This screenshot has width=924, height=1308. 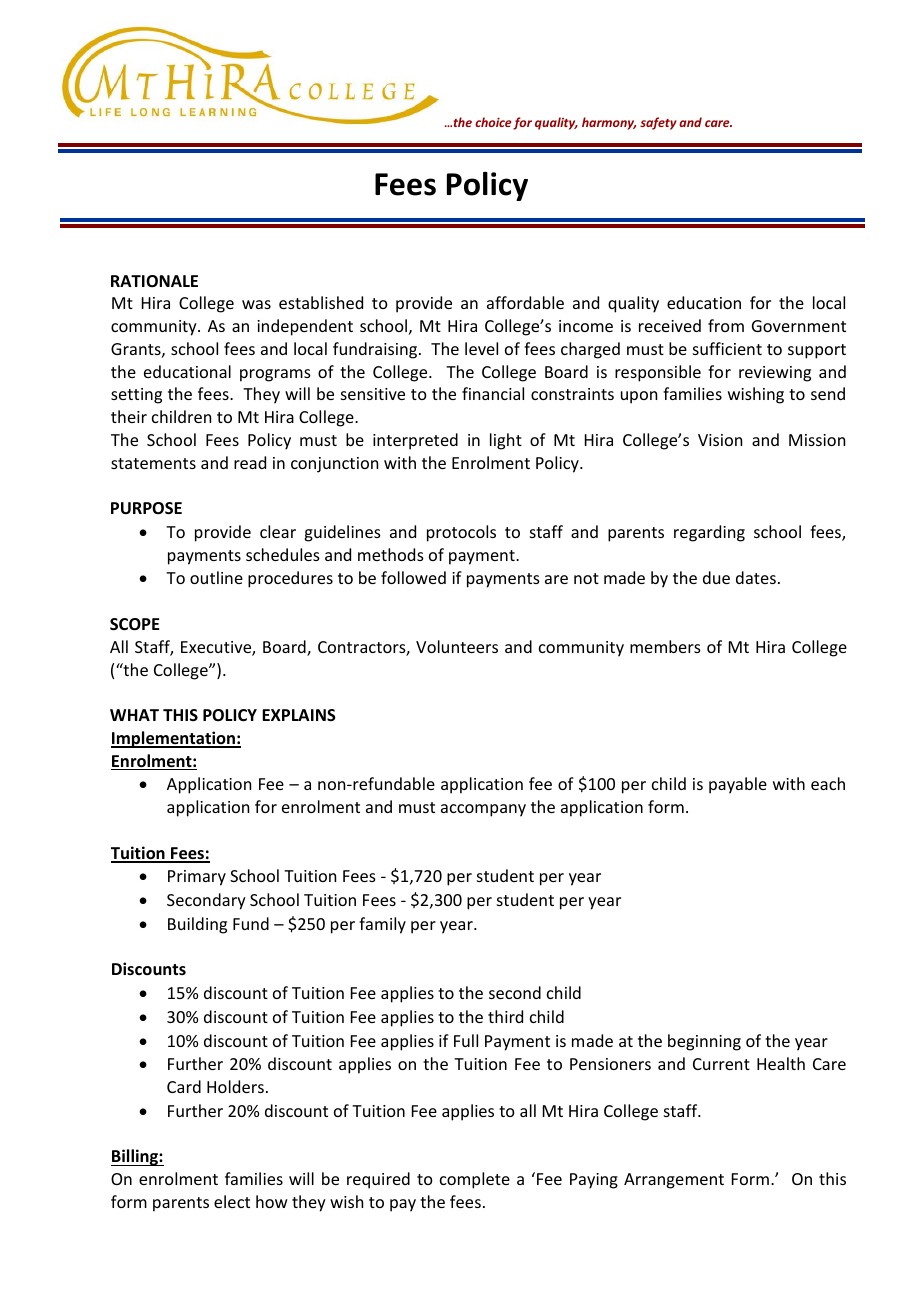 What do you see at coordinates (665, 646) in the screenshot?
I see `members` at bounding box center [665, 646].
